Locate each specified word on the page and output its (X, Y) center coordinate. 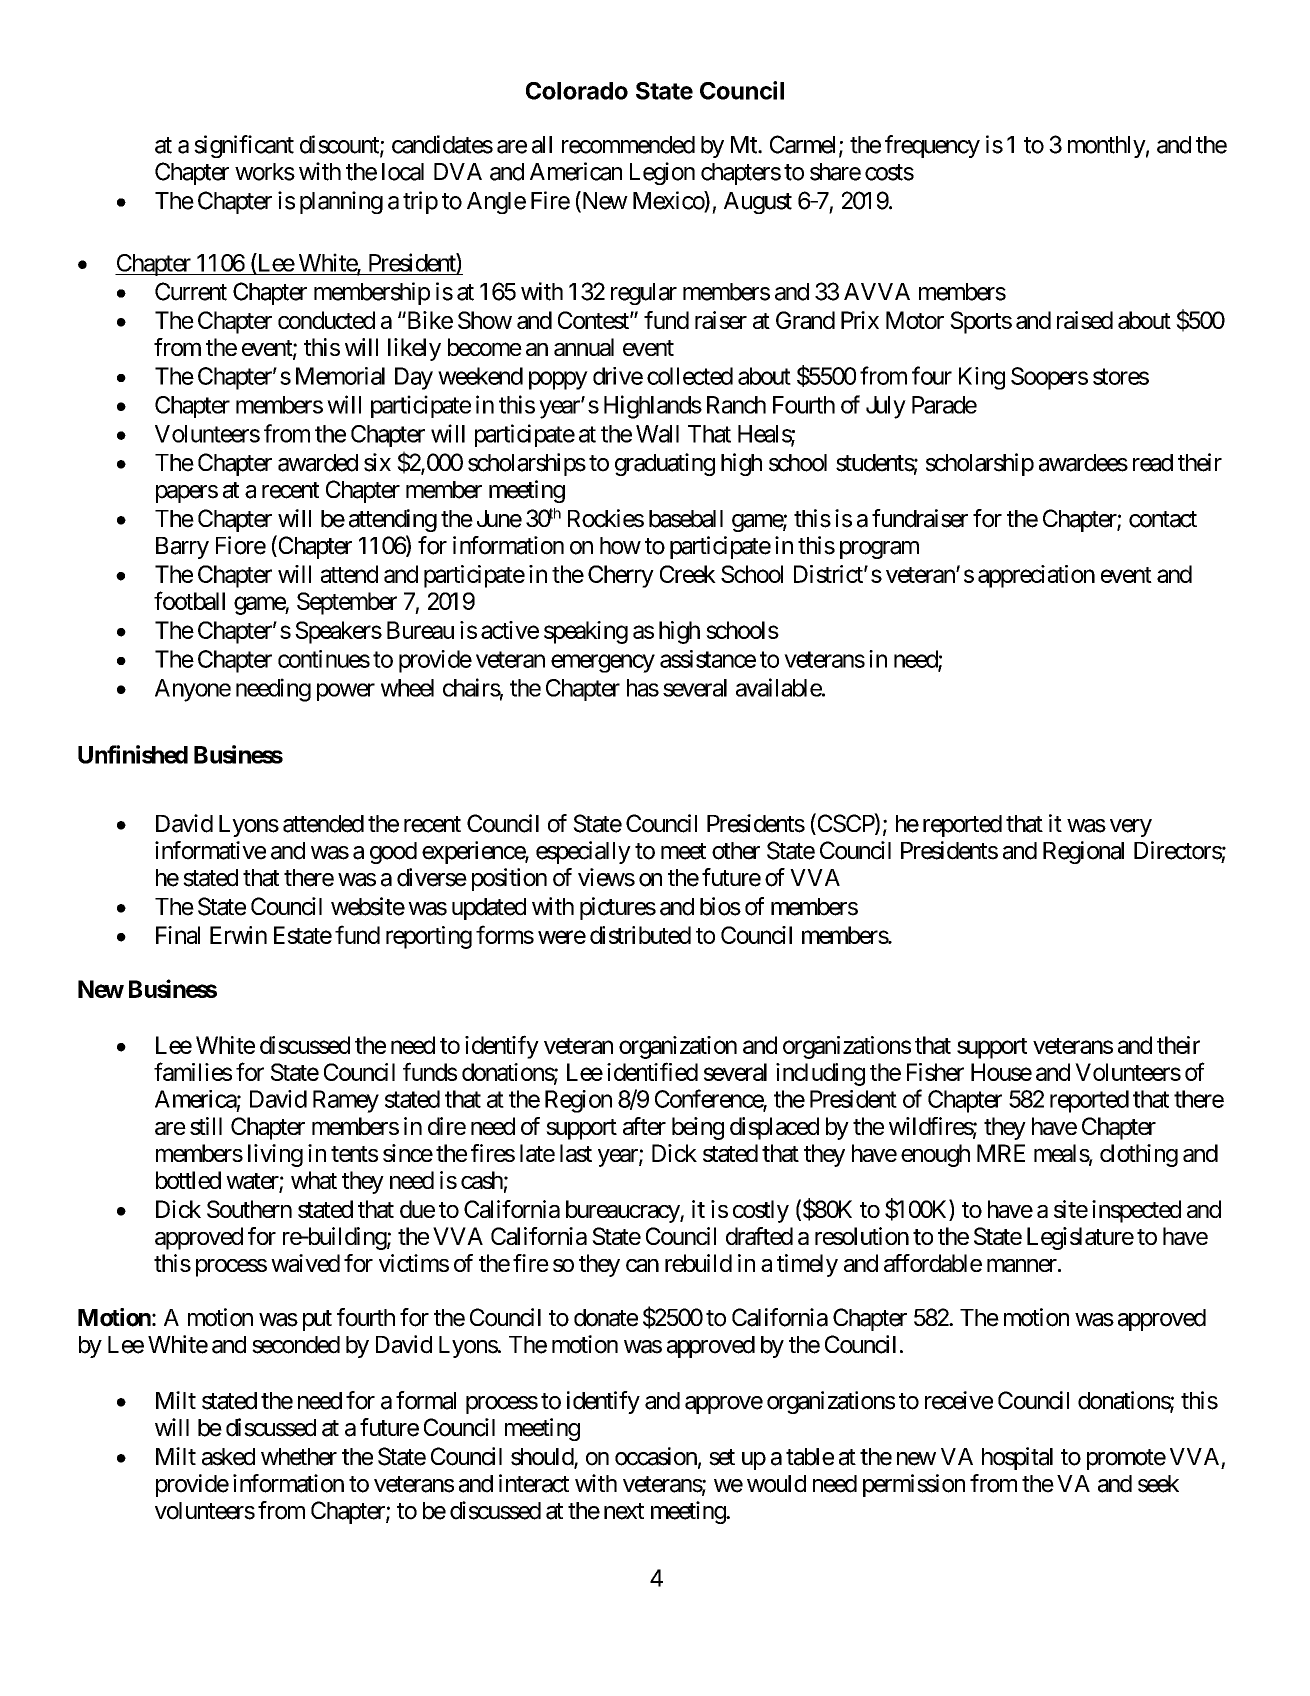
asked (228, 1457)
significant (244, 146)
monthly (1107, 147)
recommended (628, 145)
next (624, 1511)
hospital (1017, 1458)
